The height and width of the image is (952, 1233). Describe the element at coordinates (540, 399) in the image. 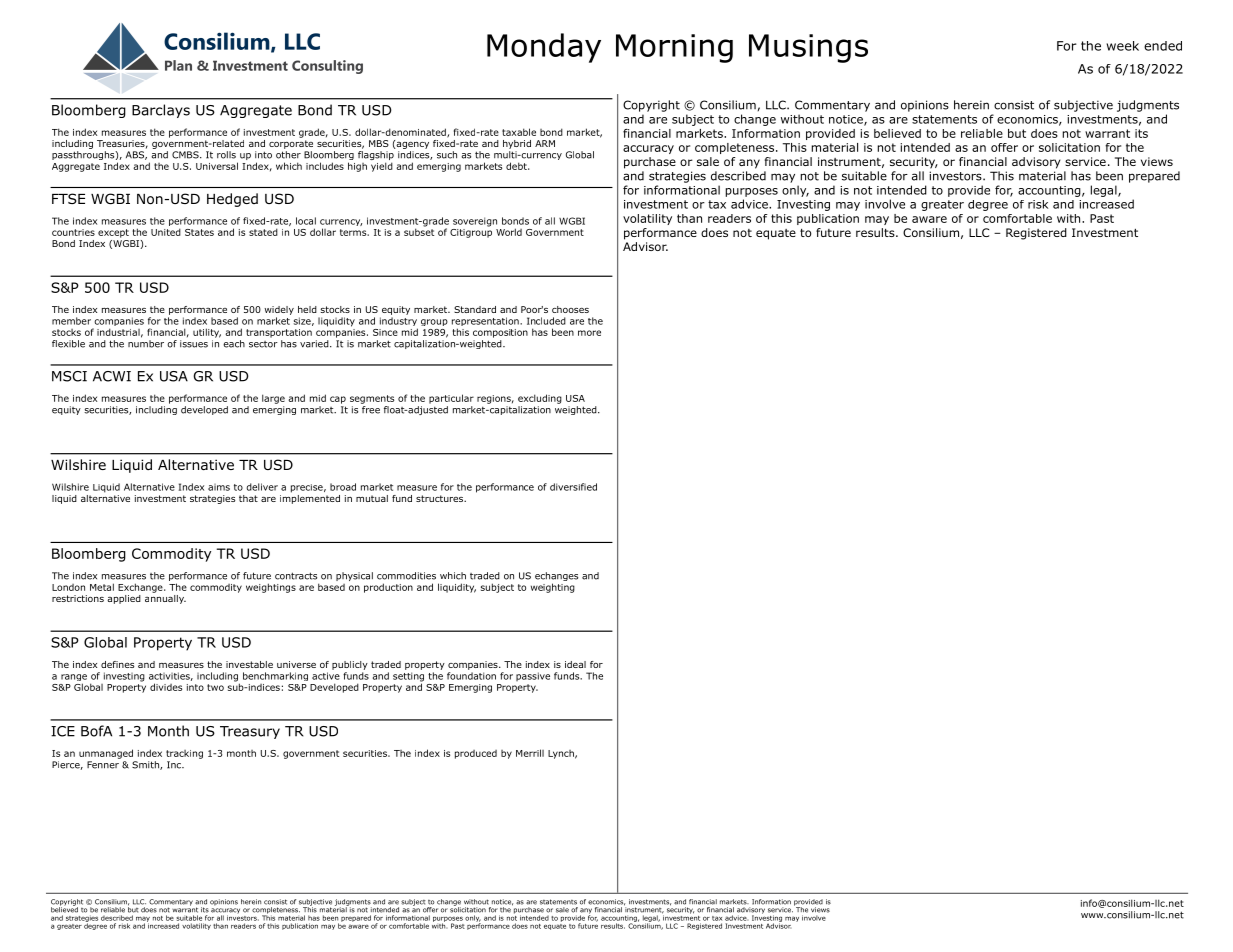

I see `excluding` at that location.
